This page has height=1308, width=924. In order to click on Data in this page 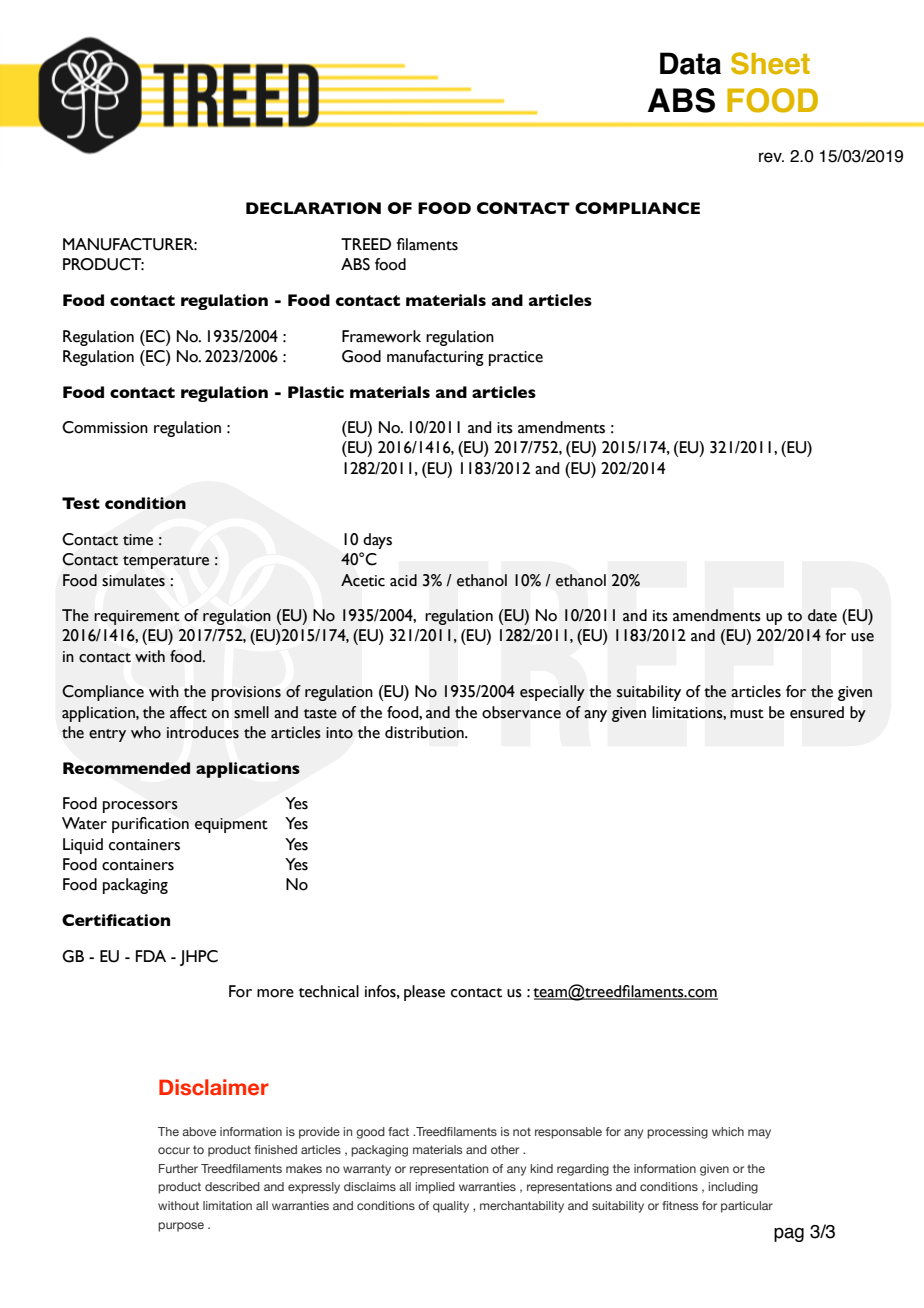, I will do `click(690, 63)`.
